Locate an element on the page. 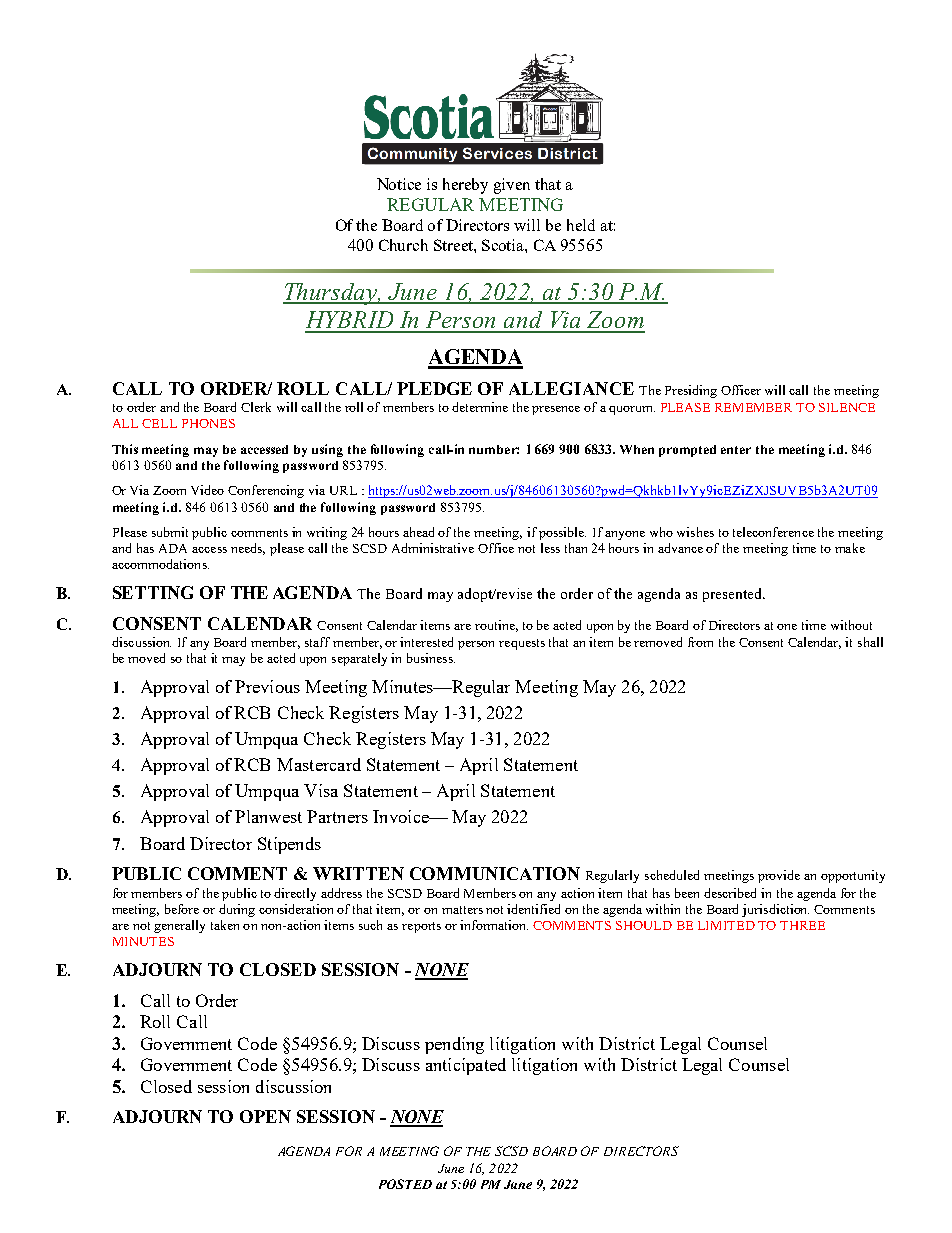 This image has height=1233, width=952. jurisdiction is located at coordinates (775, 910).
